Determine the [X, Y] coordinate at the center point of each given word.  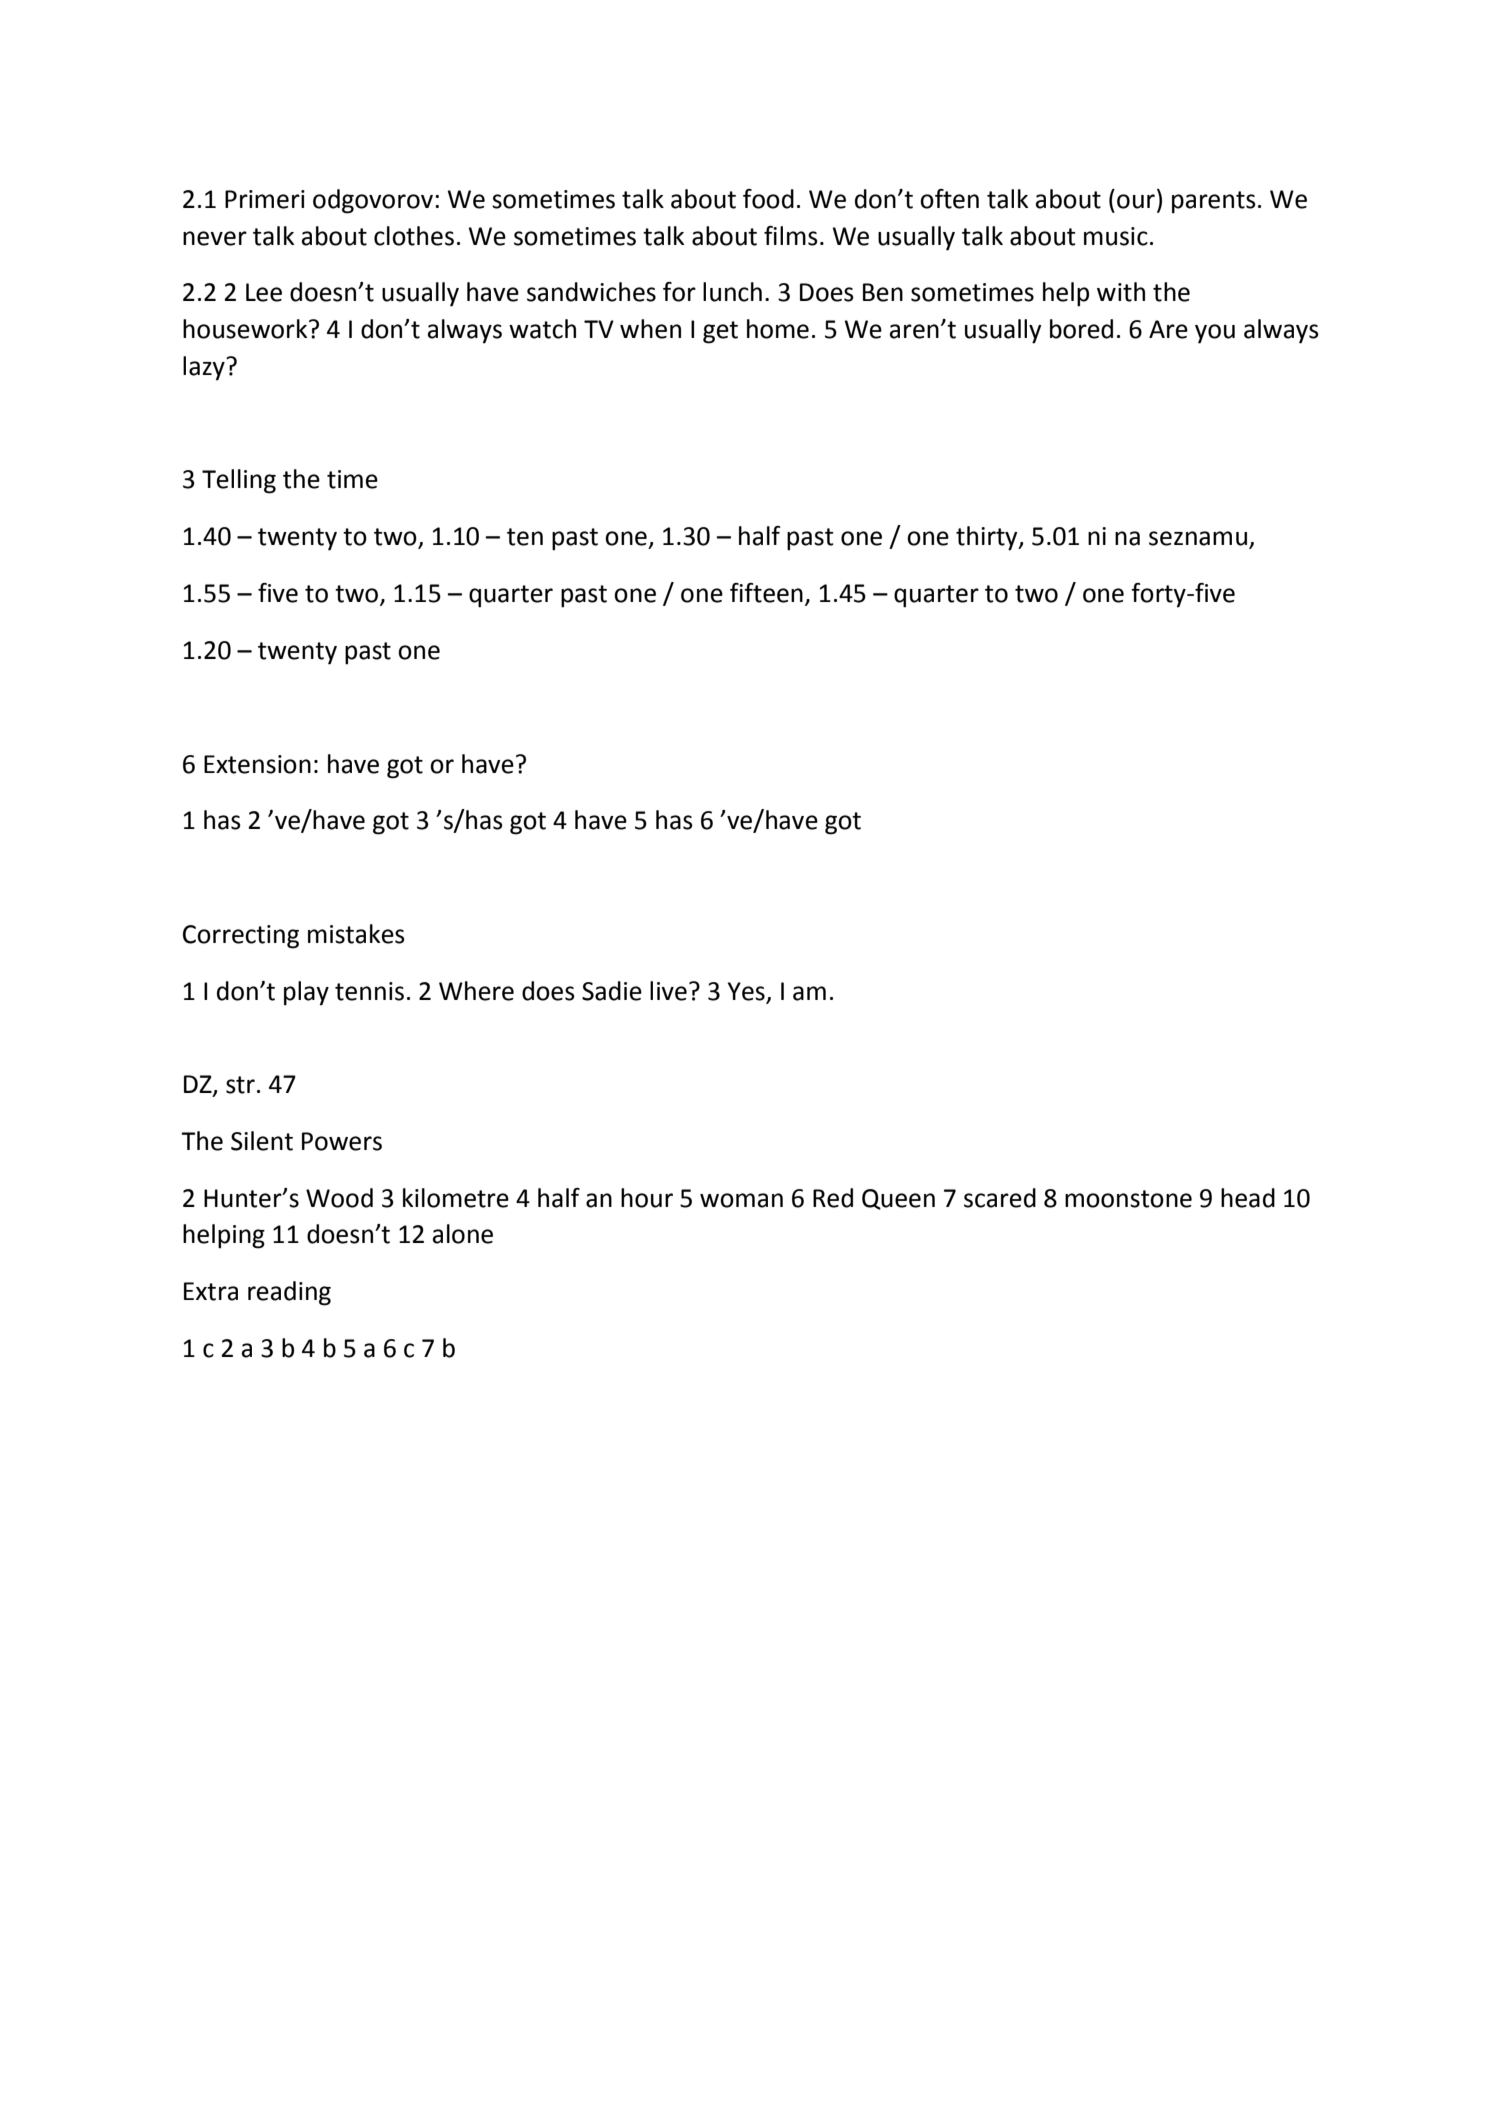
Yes [746, 991]
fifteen [766, 593]
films [791, 236]
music [1116, 236]
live [668, 991]
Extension [257, 764]
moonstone [1128, 1199]
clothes [414, 236]
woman [741, 1200]
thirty [988, 538]
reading [289, 1293]
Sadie [612, 991]
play [306, 993]
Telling [239, 481]
